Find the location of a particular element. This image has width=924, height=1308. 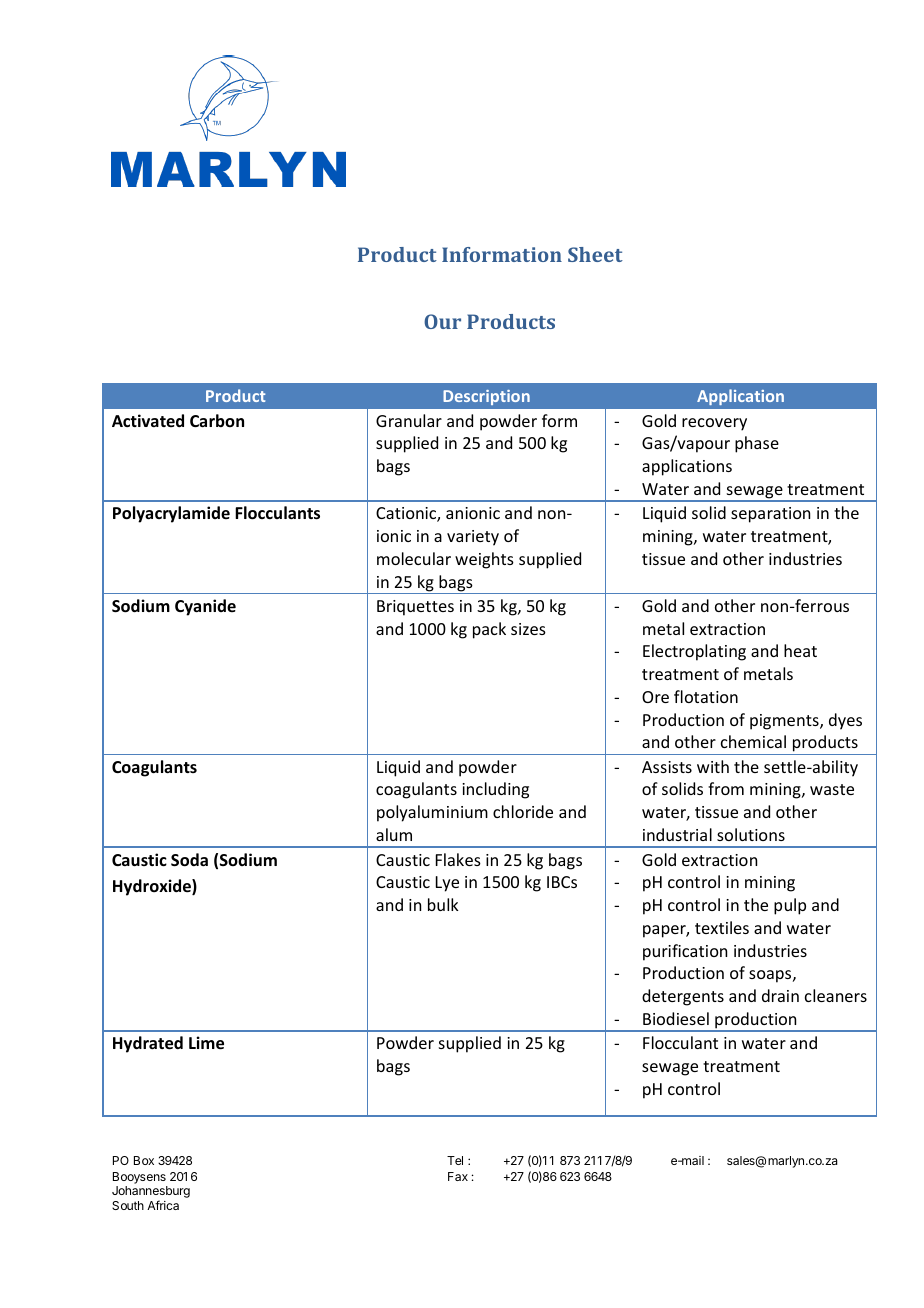

recovery is located at coordinates (714, 424).
